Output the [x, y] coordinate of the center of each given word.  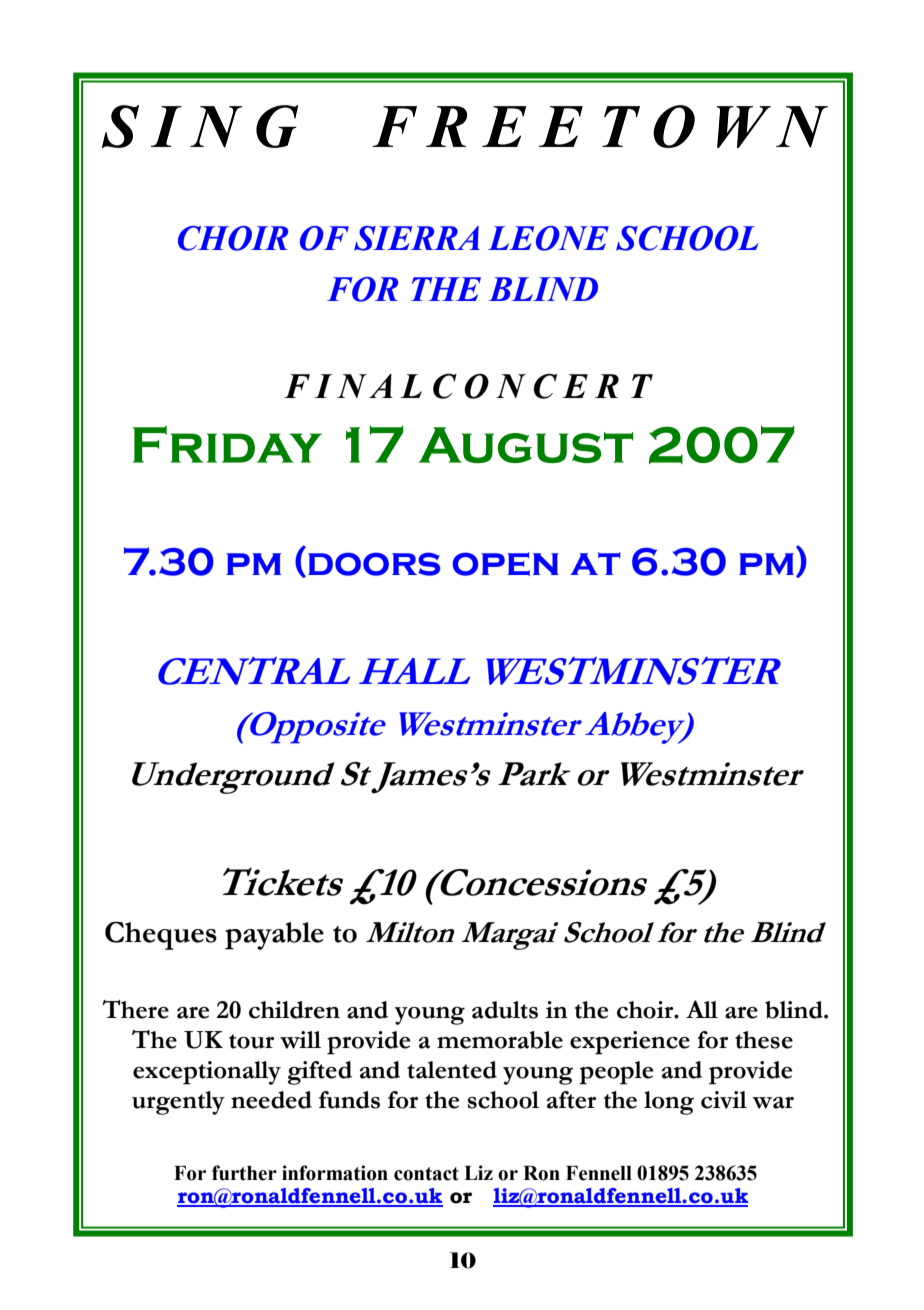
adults [505, 1010]
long [669, 1103]
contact [426, 1174]
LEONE [548, 238]
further [244, 1173]
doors [374, 564]
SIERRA [417, 238]
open [505, 564]
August [526, 445]
